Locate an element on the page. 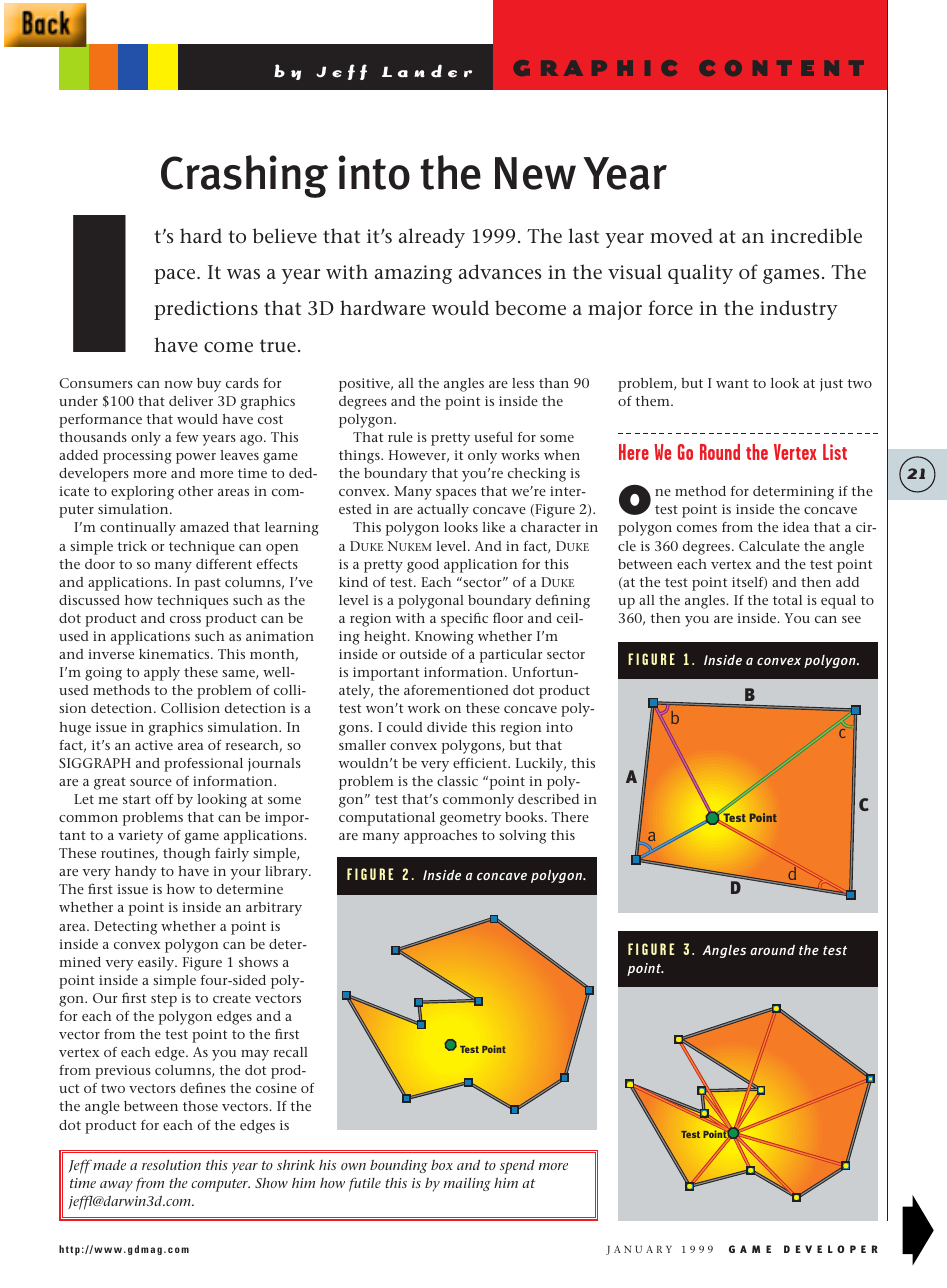  mailing is located at coordinates (467, 1184).
